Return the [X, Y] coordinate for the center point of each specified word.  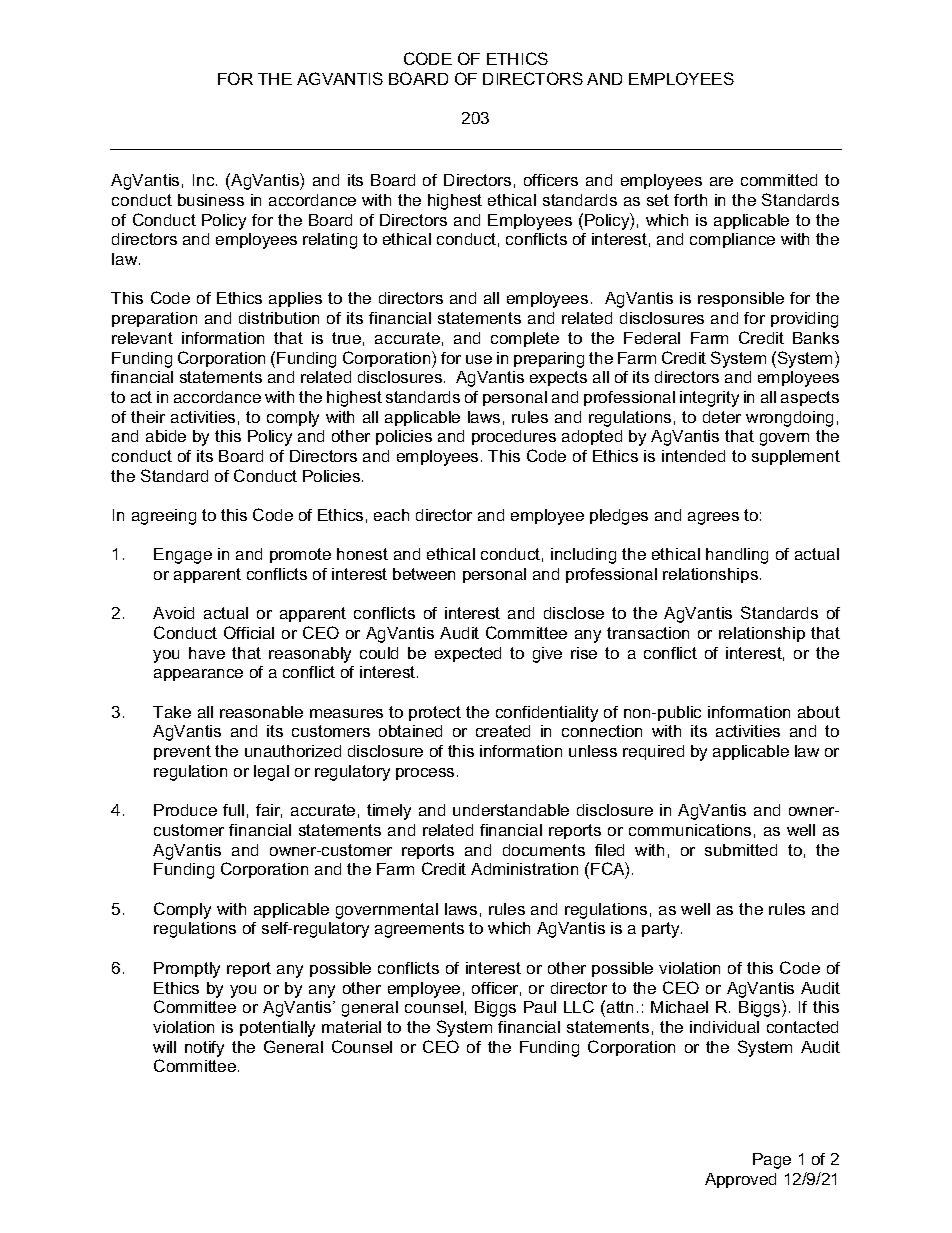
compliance [732, 240]
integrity [709, 399]
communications [690, 830]
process [425, 774]
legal [271, 773]
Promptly [187, 970]
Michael [679, 1007]
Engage [183, 556]
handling [737, 556]
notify [204, 1049]
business [211, 200]
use [479, 359]
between [424, 574]
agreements [419, 930]
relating [330, 241]
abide [166, 436]
